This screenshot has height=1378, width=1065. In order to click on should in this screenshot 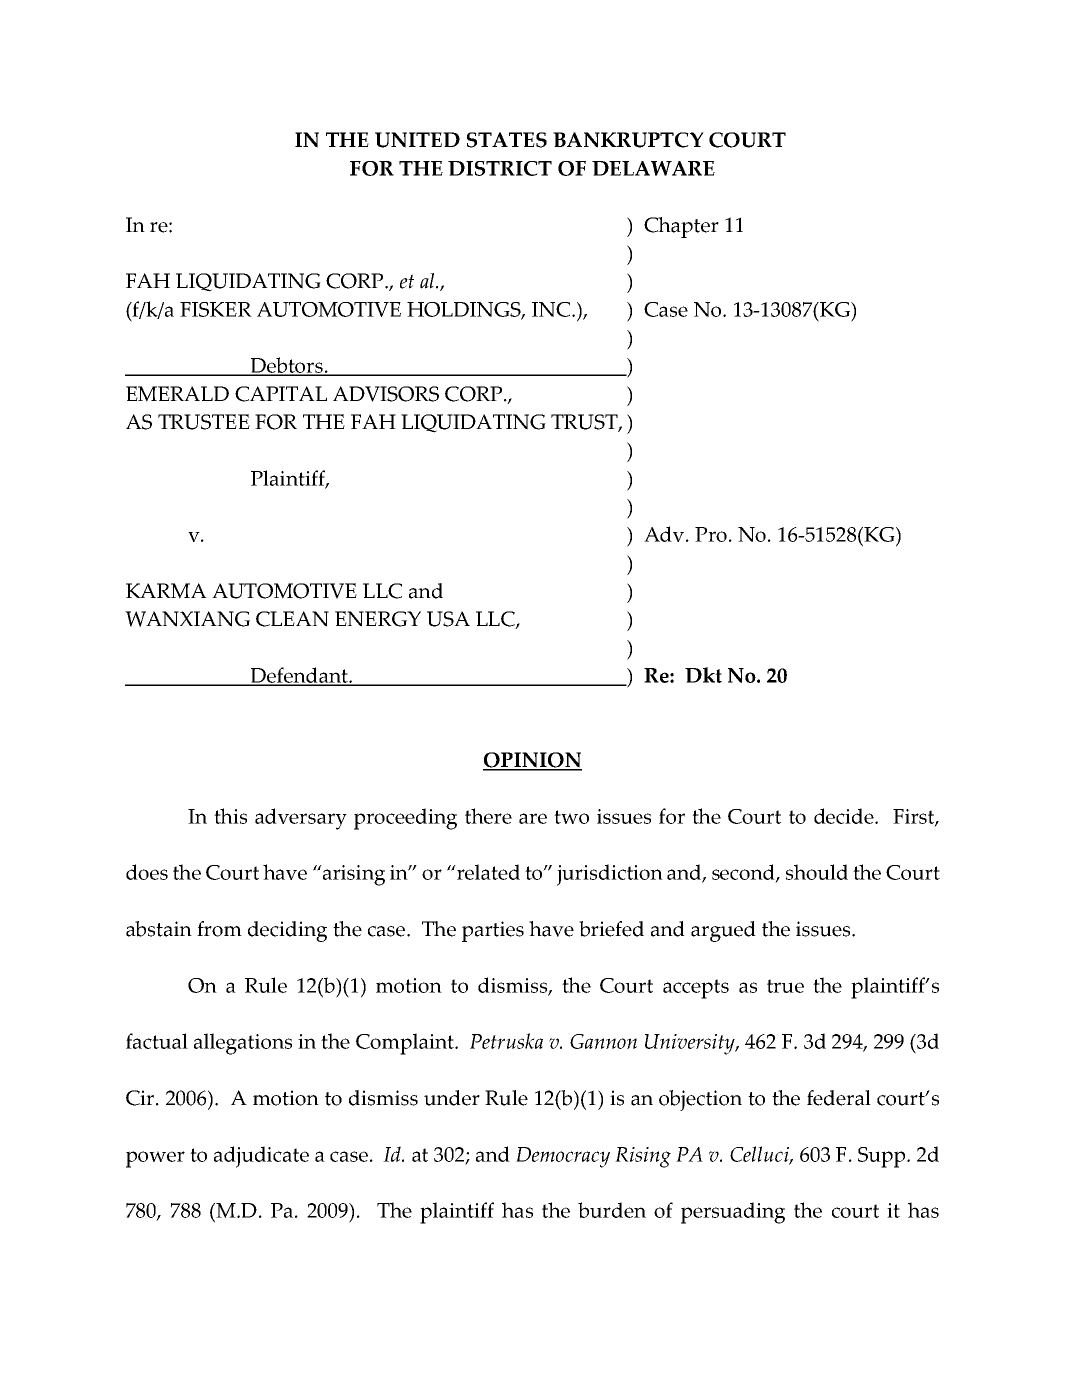, I will do `click(817, 872)`.
